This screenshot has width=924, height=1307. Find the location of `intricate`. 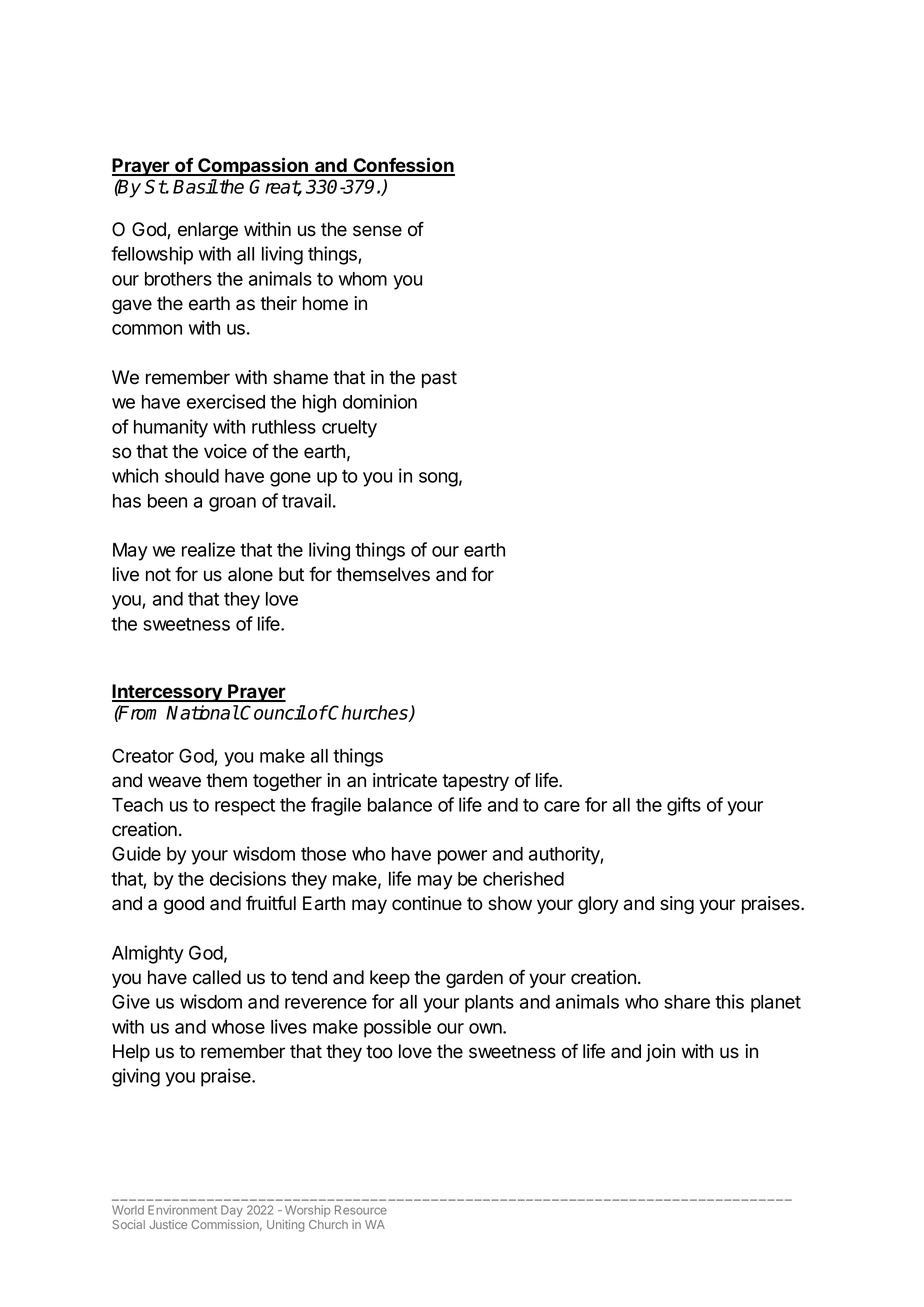

intricate is located at coordinates (405, 780).
